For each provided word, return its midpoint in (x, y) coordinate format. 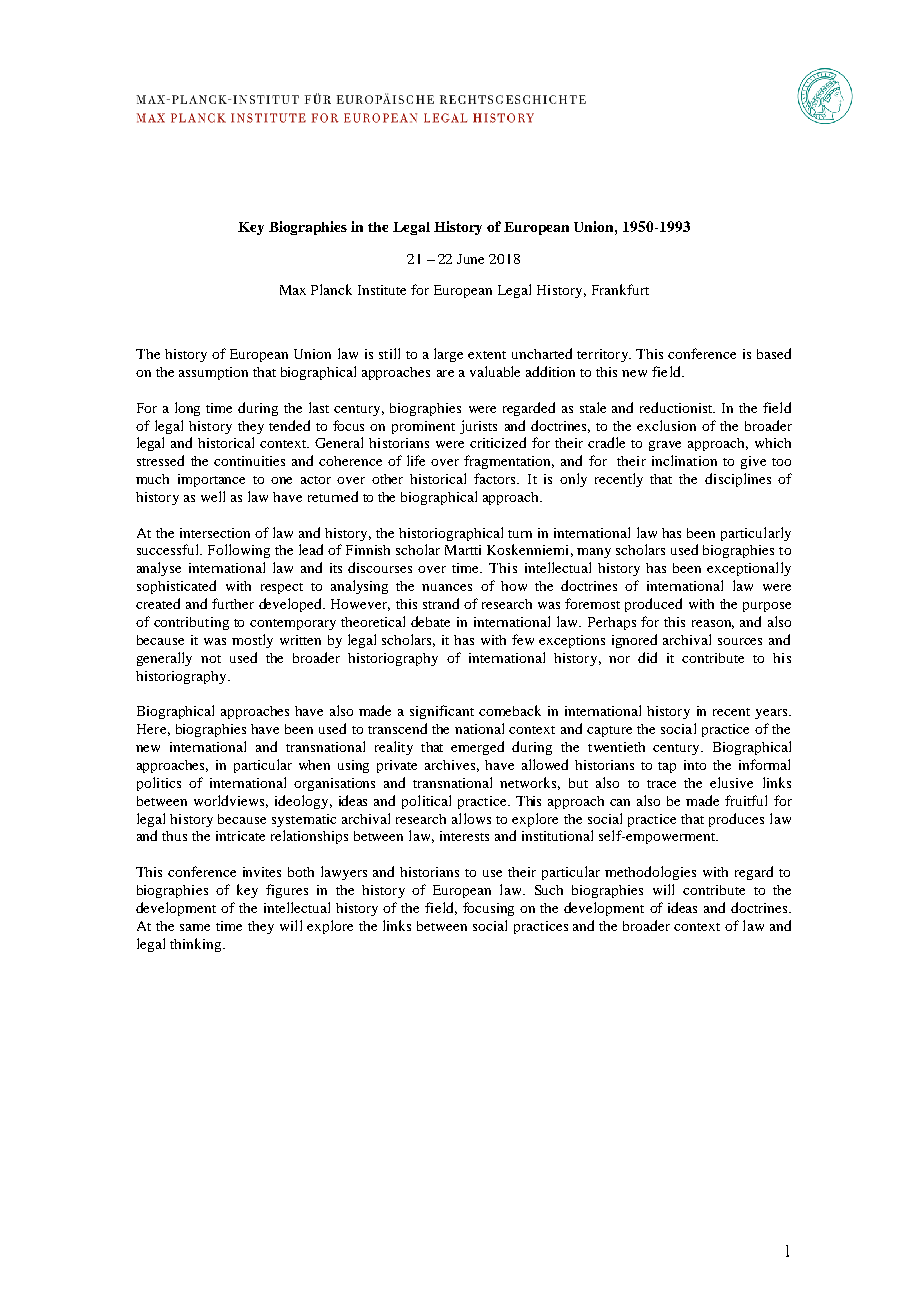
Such (549, 890)
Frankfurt (620, 289)
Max (293, 290)
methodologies (650, 873)
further (233, 603)
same (195, 927)
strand (441, 603)
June (470, 259)
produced (653, 605)
